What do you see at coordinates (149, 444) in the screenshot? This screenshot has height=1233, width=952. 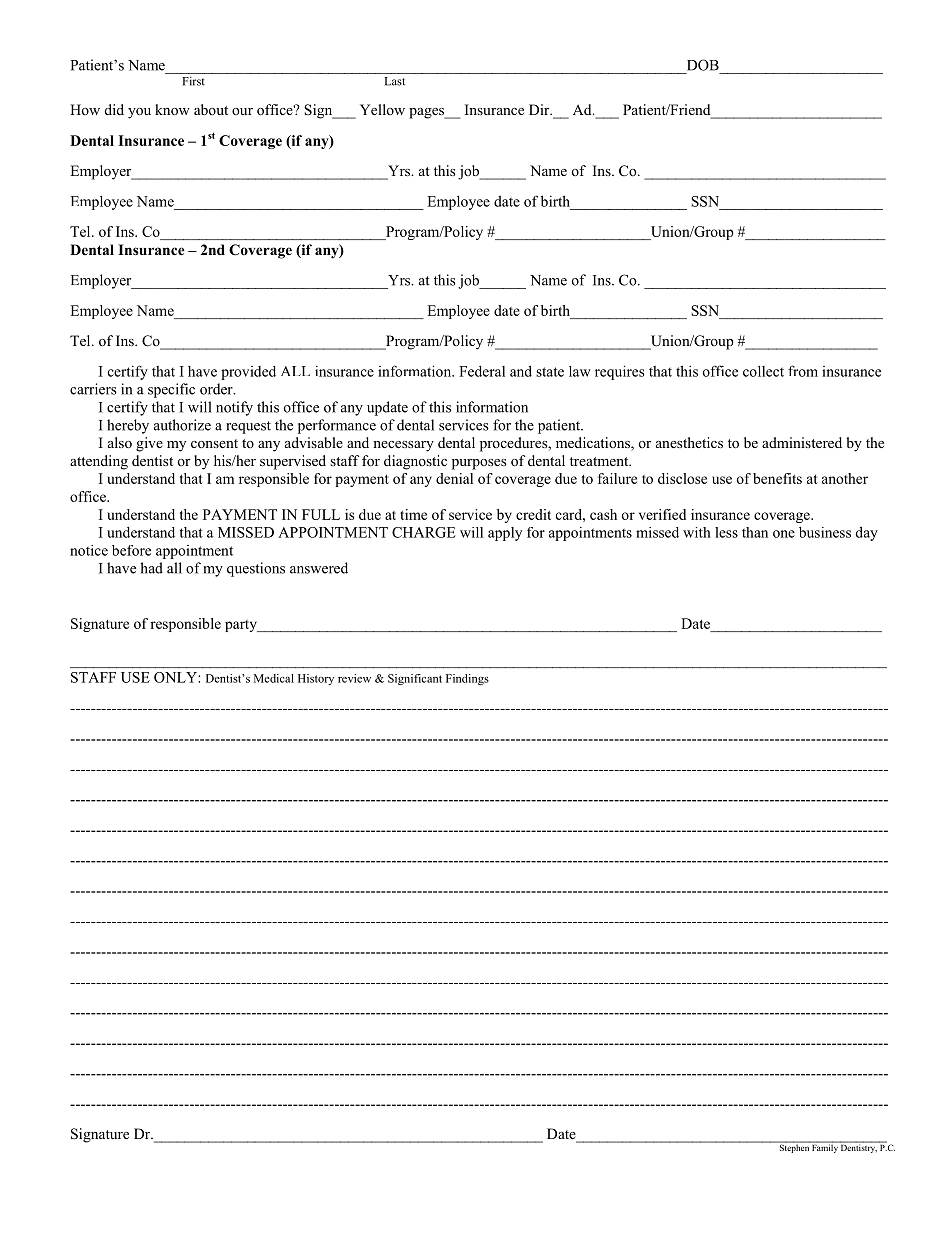 I see `give` at bounding box center [149, 444].
